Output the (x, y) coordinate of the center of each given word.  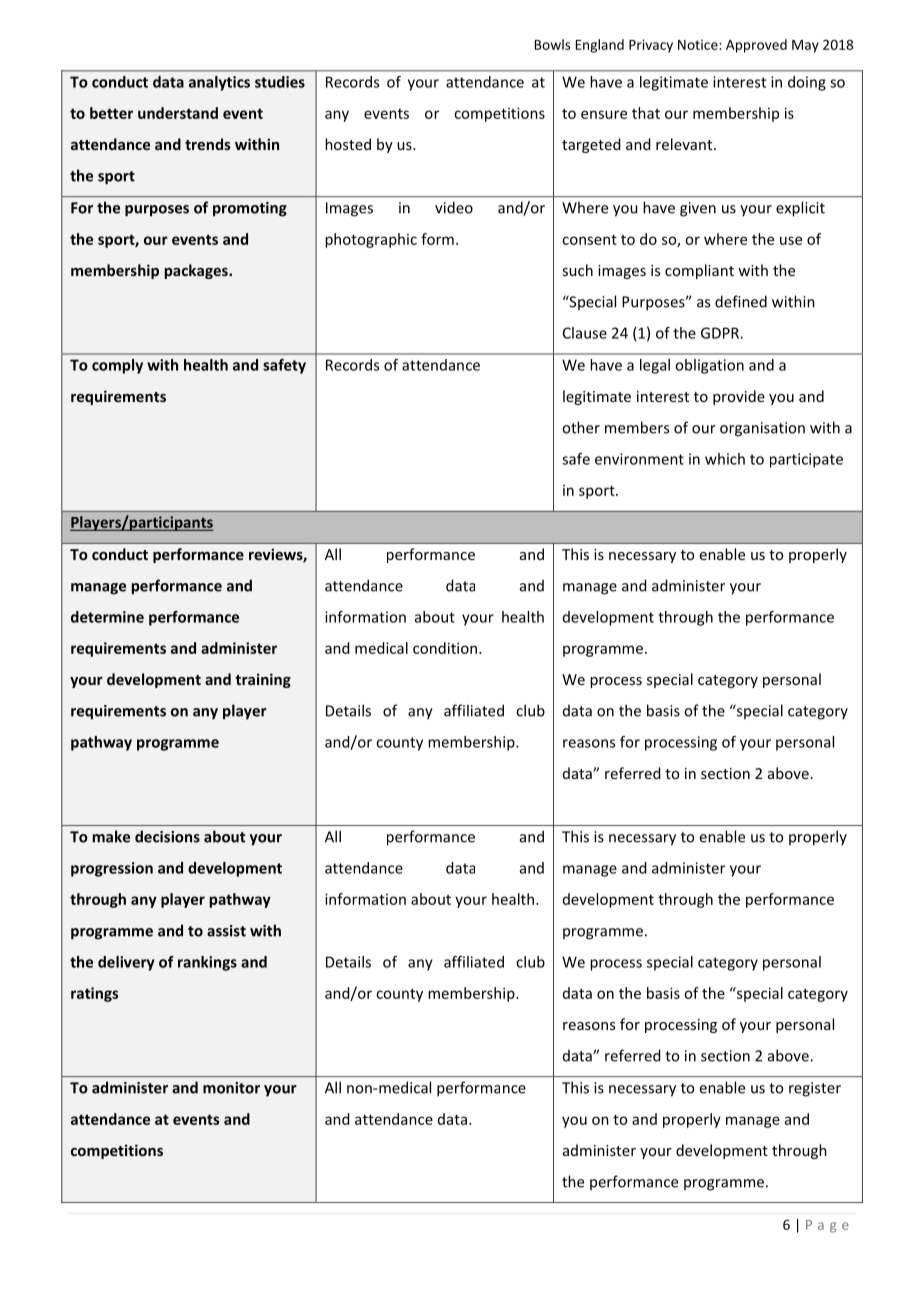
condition (445, 648)
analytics (219, 83)
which (725, 459)
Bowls (552, 44)
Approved (756, 46)
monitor (231, 1088)
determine (107, 617)
